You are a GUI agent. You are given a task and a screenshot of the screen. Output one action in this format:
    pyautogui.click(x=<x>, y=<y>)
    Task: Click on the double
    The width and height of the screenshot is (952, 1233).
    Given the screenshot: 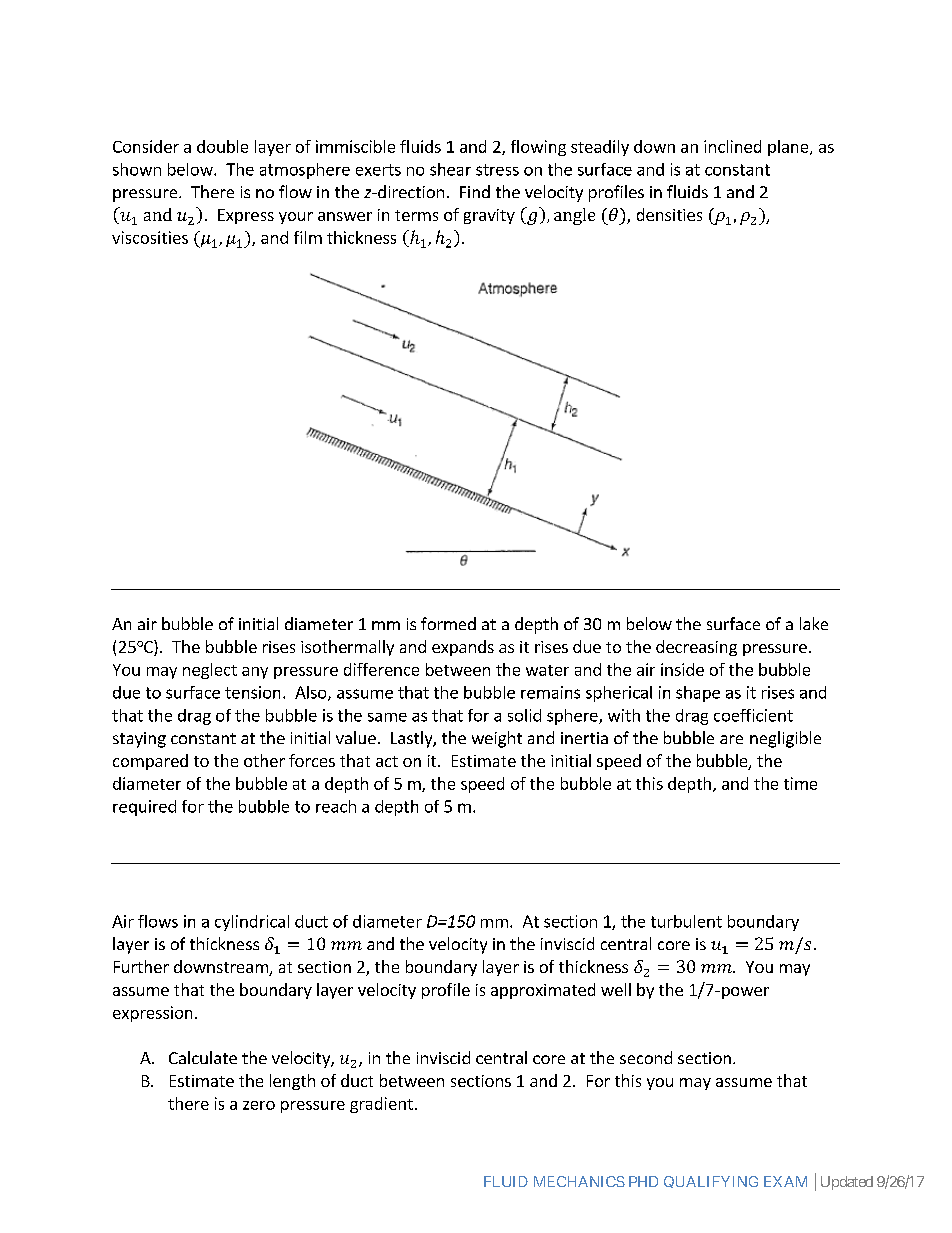 What is the action you would take?
    pyautogui.click(x=222, y=146)
